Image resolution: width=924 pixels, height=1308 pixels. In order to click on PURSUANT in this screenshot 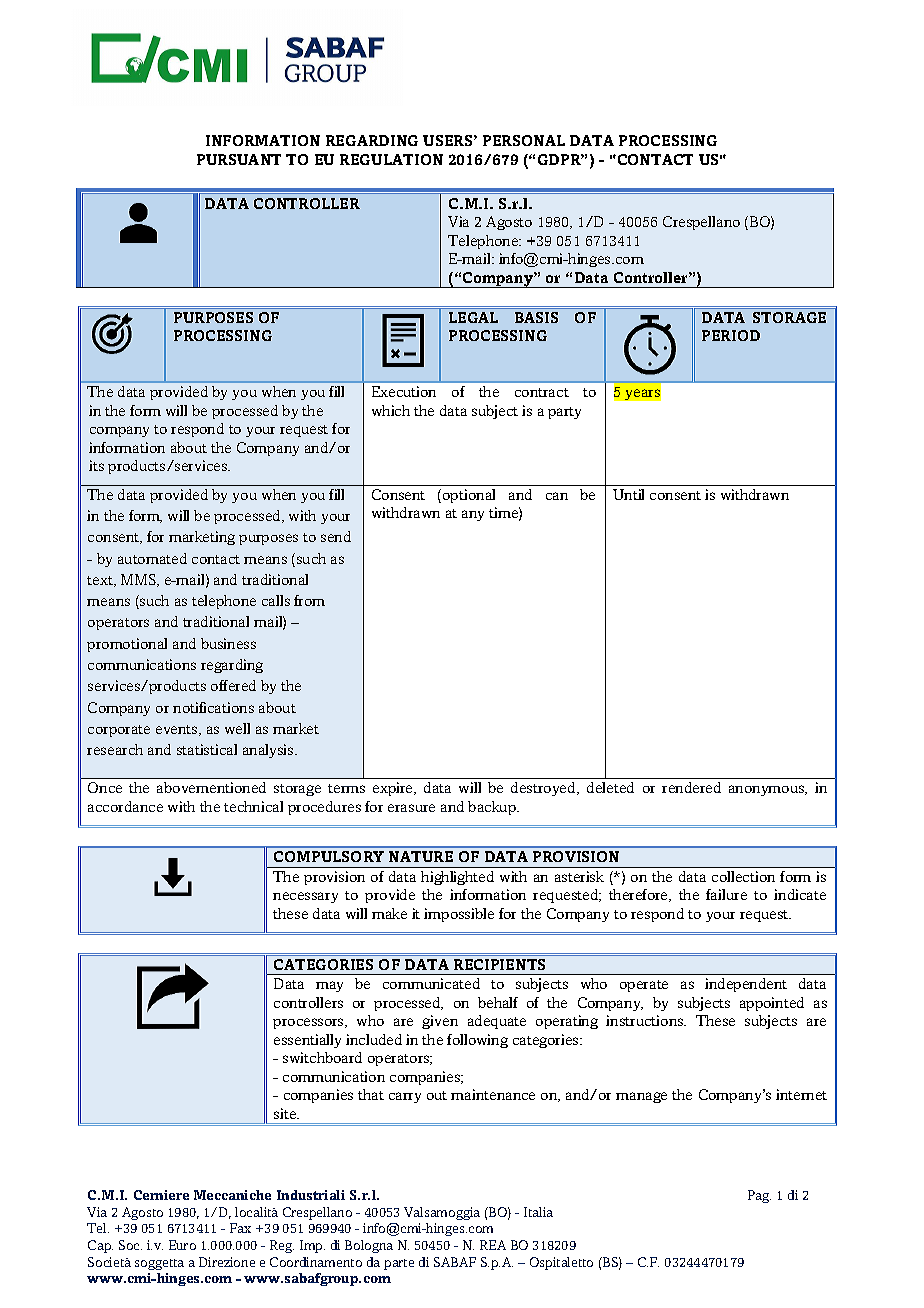, I will do `click(239, 159)`.
